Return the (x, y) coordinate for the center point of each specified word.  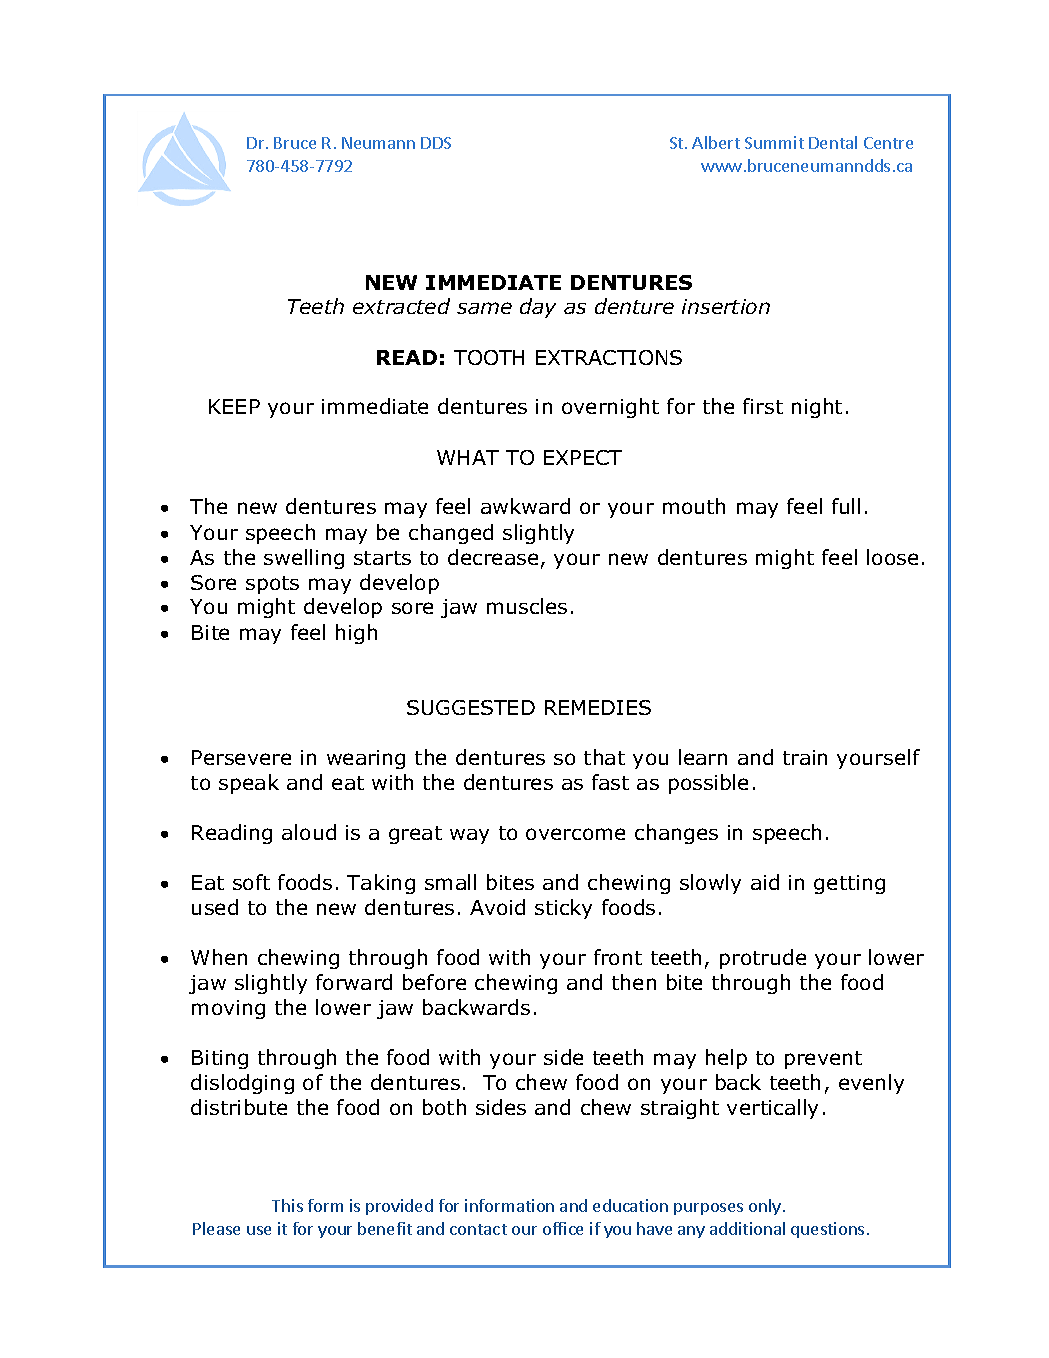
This (287, 1205)
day (538, 308)
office (563, 1228)
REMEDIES (598, 707)
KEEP (234, 406)
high (356, 634)
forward (354, 982)
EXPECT (583, 457)
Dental (833, 142)
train (805, 757)
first (763, 406)
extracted (401, 306)
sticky (563, 909)
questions (827, 1230)
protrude (763, 959)
